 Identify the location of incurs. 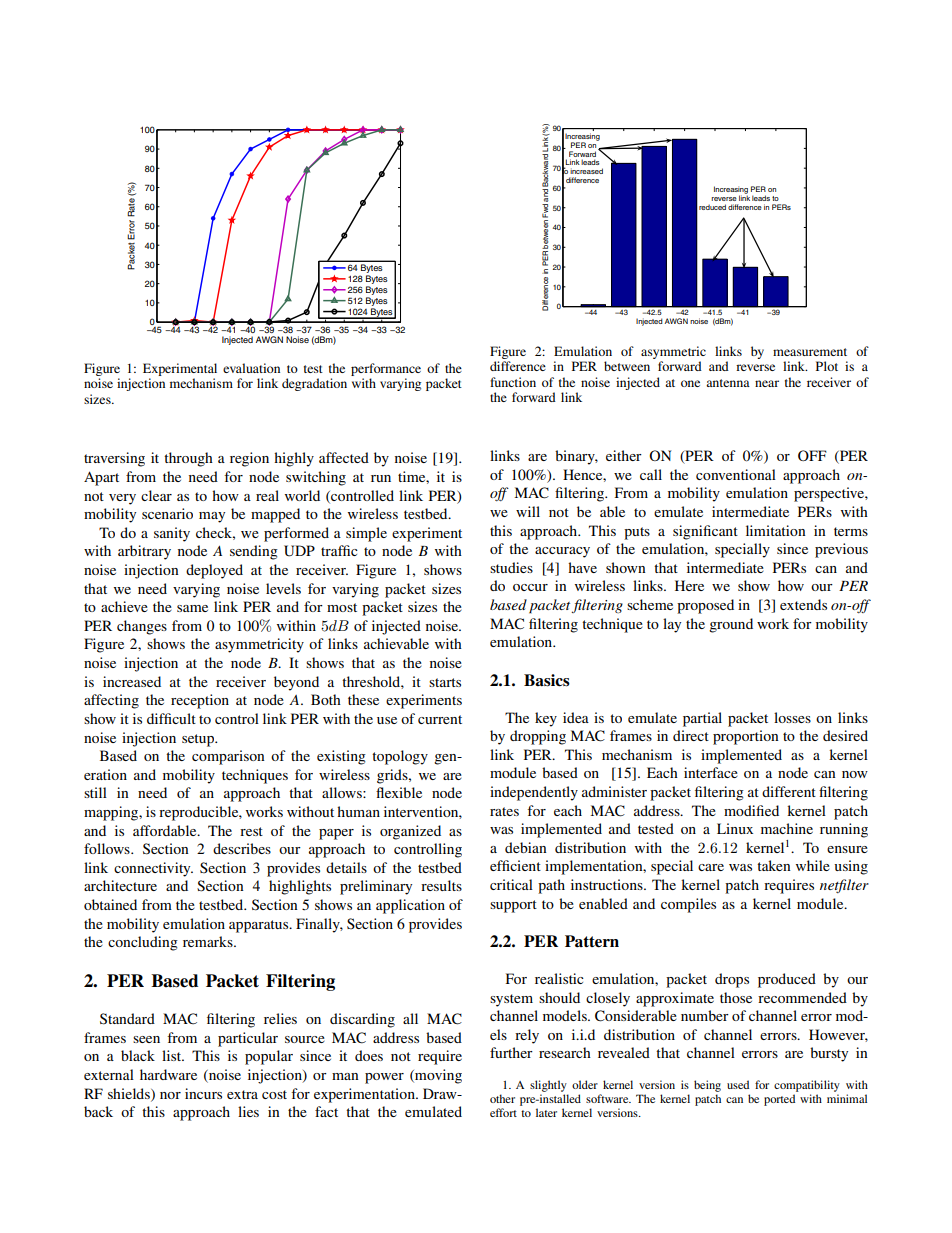
(203, 1093).
